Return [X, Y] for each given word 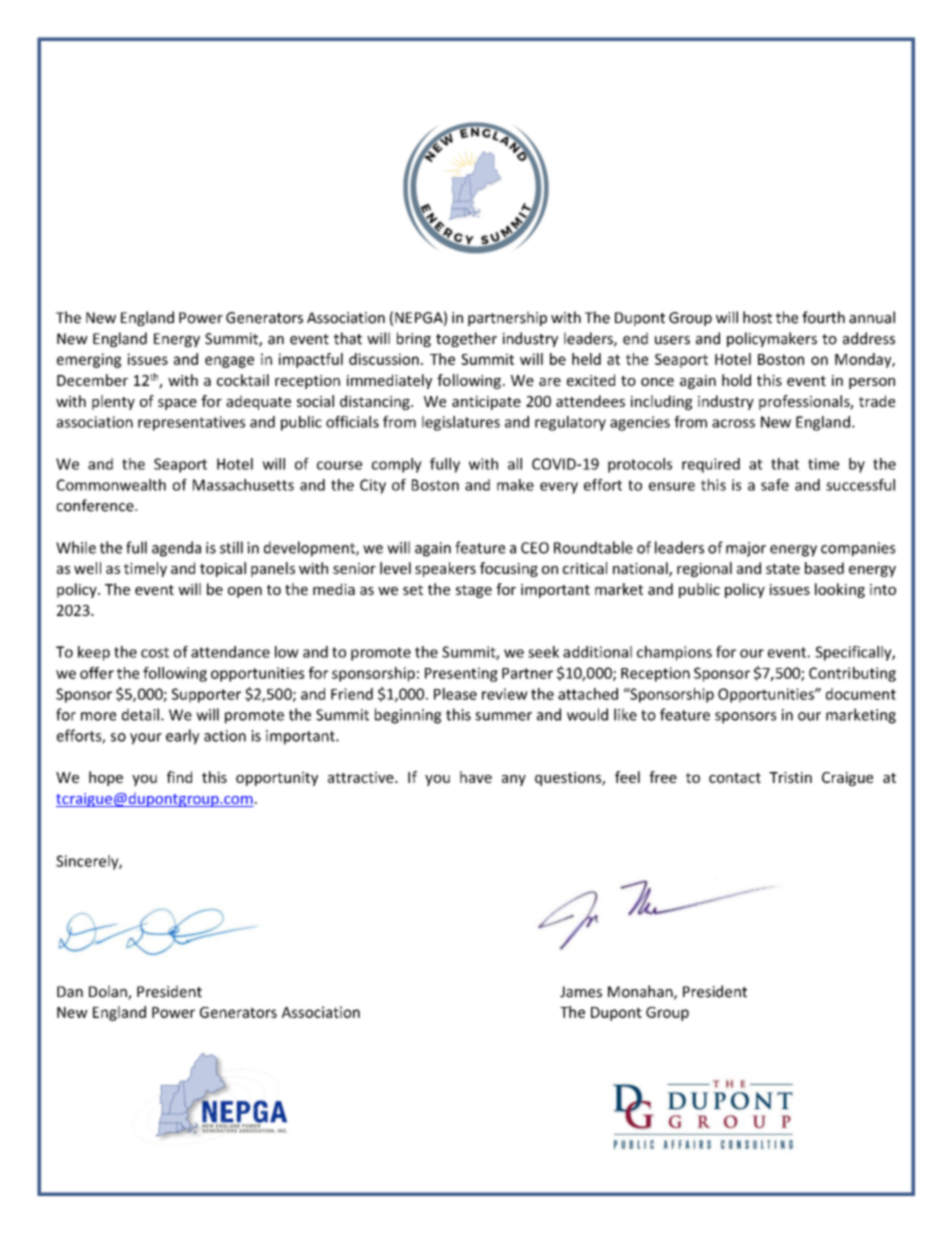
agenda [176, 549]
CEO [535, 548]
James [581, 992]
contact [735, 778]
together [466, 339]
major [746, 549]
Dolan [109, 992]
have [476, 777]
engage [229, 362]
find [179, 777]
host [757, 317]
